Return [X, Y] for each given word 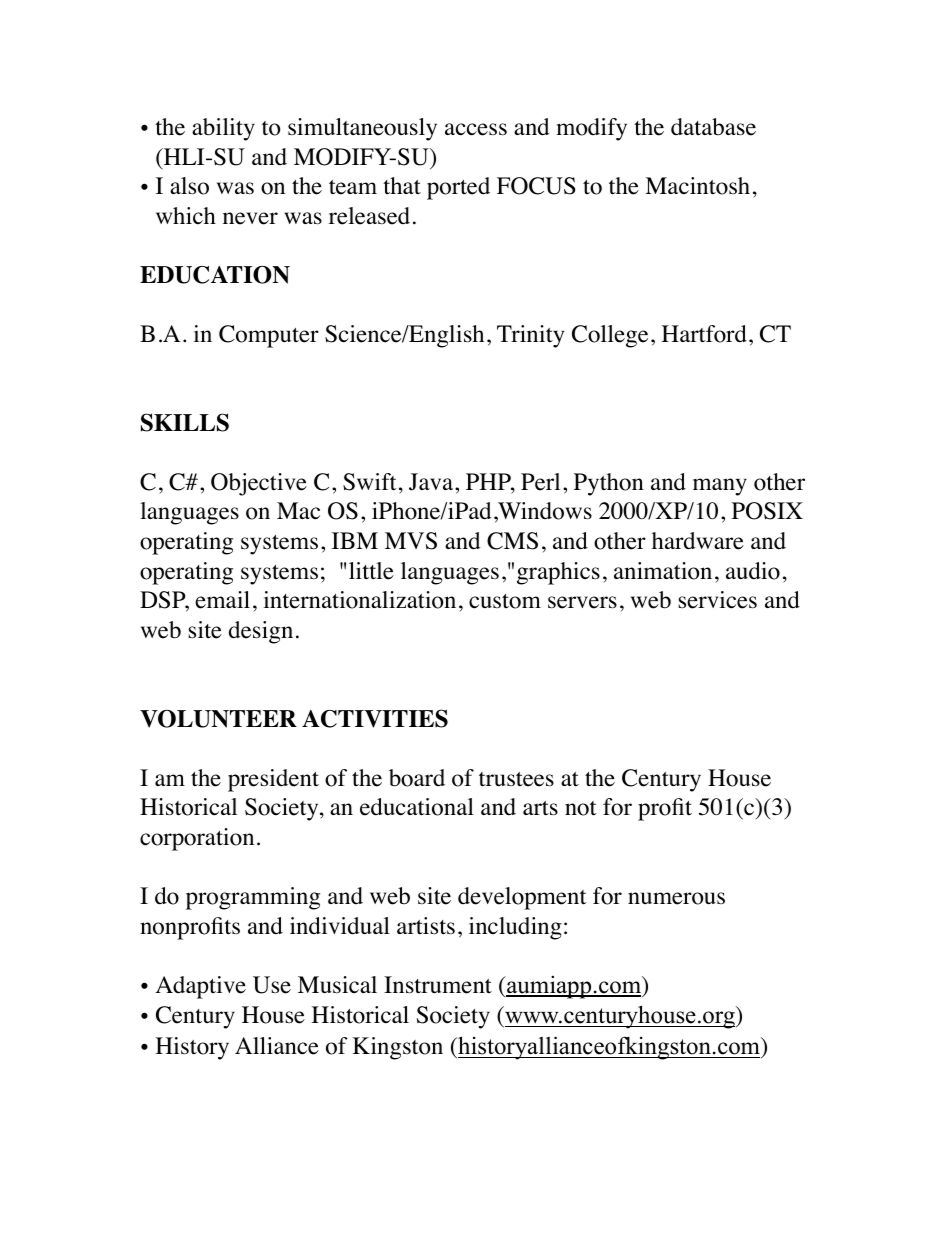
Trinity [530, 336]
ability [223, 129]
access [476, 129]
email [222, 600]
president [273, 780]
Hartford [704, 334]
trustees [516, 779]
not [581, 808]
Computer [269, 336]
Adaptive [200, 987]
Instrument [438, 985]
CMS [512, 541]
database [713, 127]
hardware [698, 541]
